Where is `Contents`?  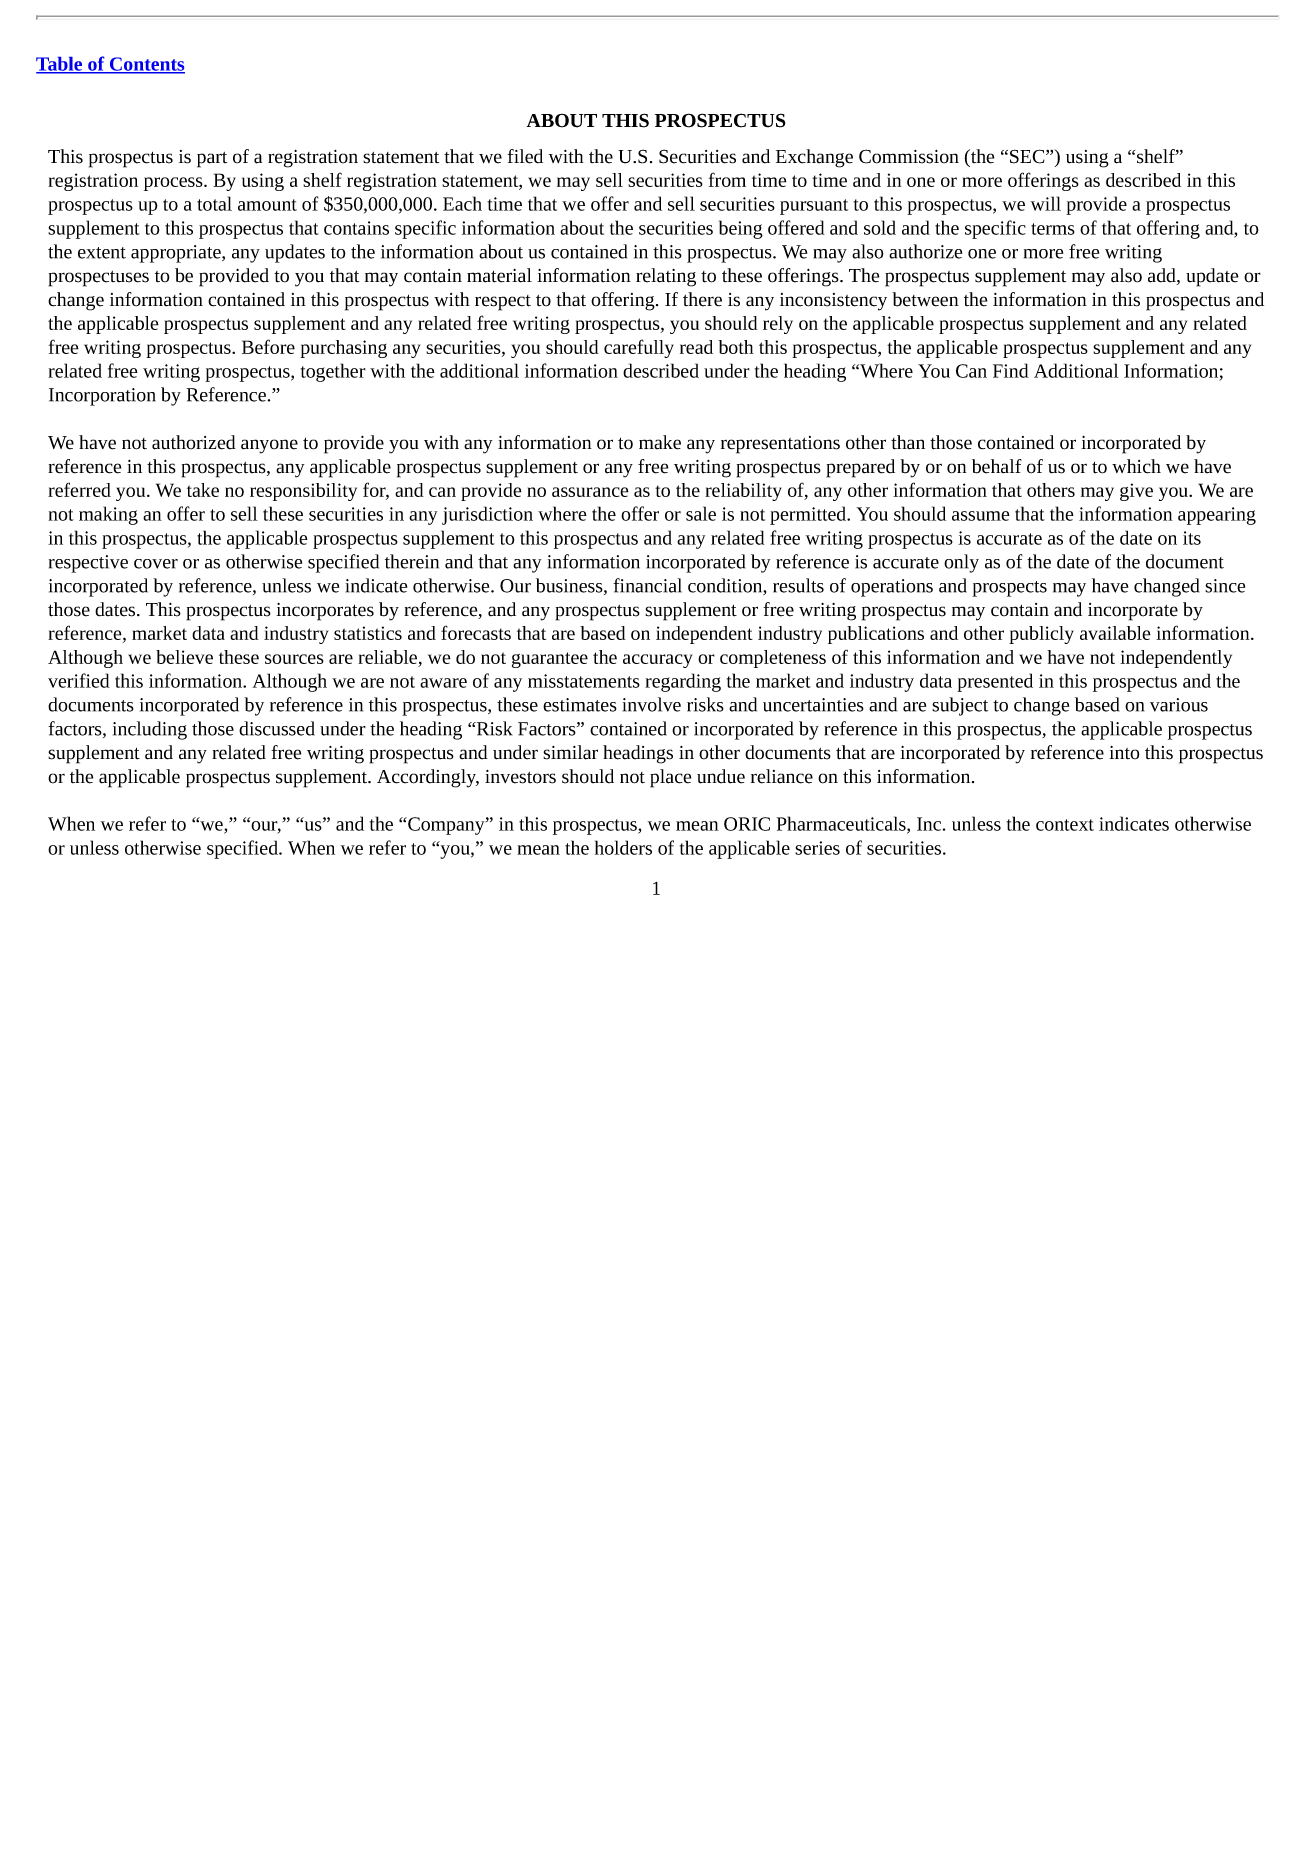 Contents is located at coordinates (146, 65).
